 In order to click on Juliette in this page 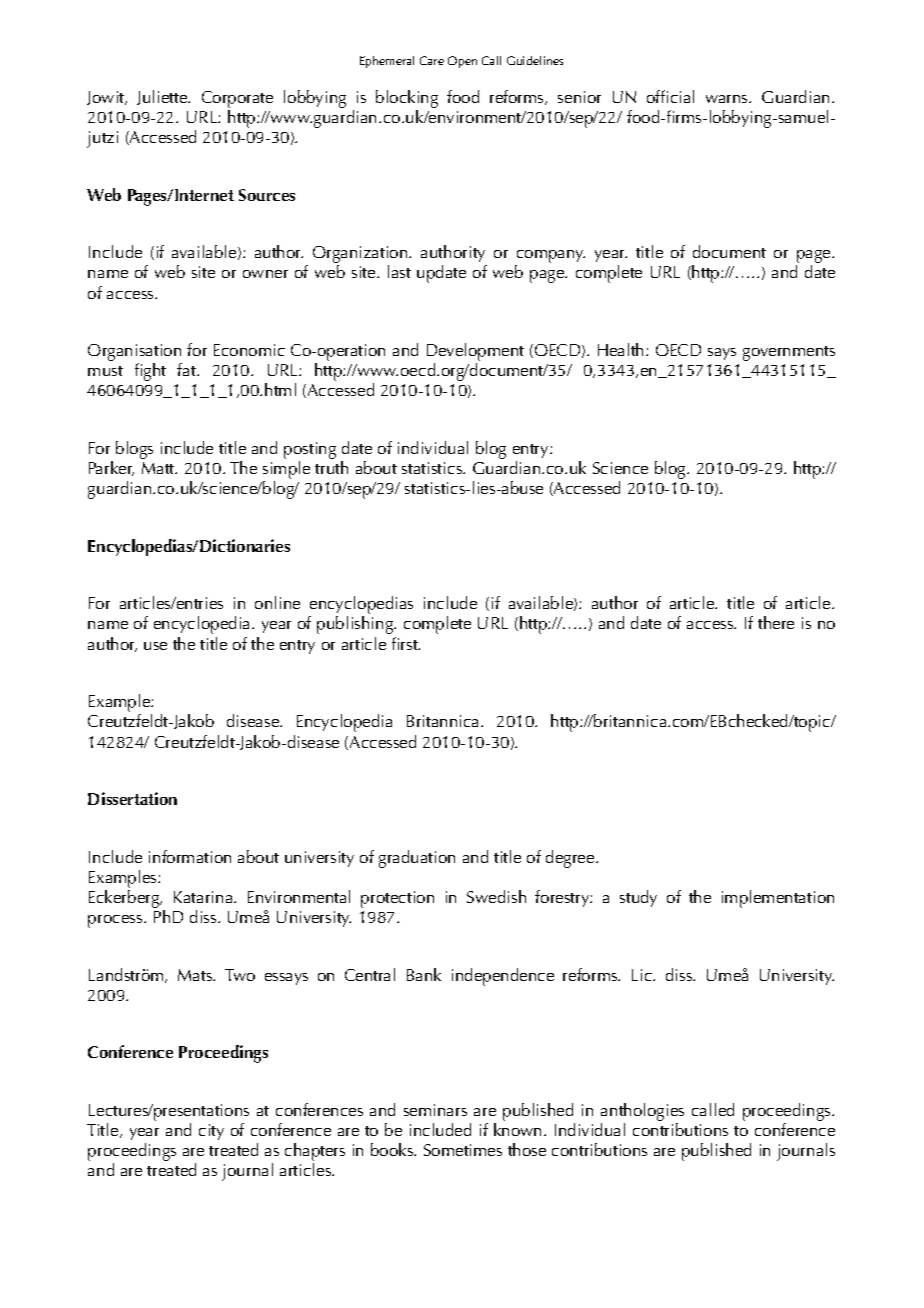, I will do `click(163, 97)`.
